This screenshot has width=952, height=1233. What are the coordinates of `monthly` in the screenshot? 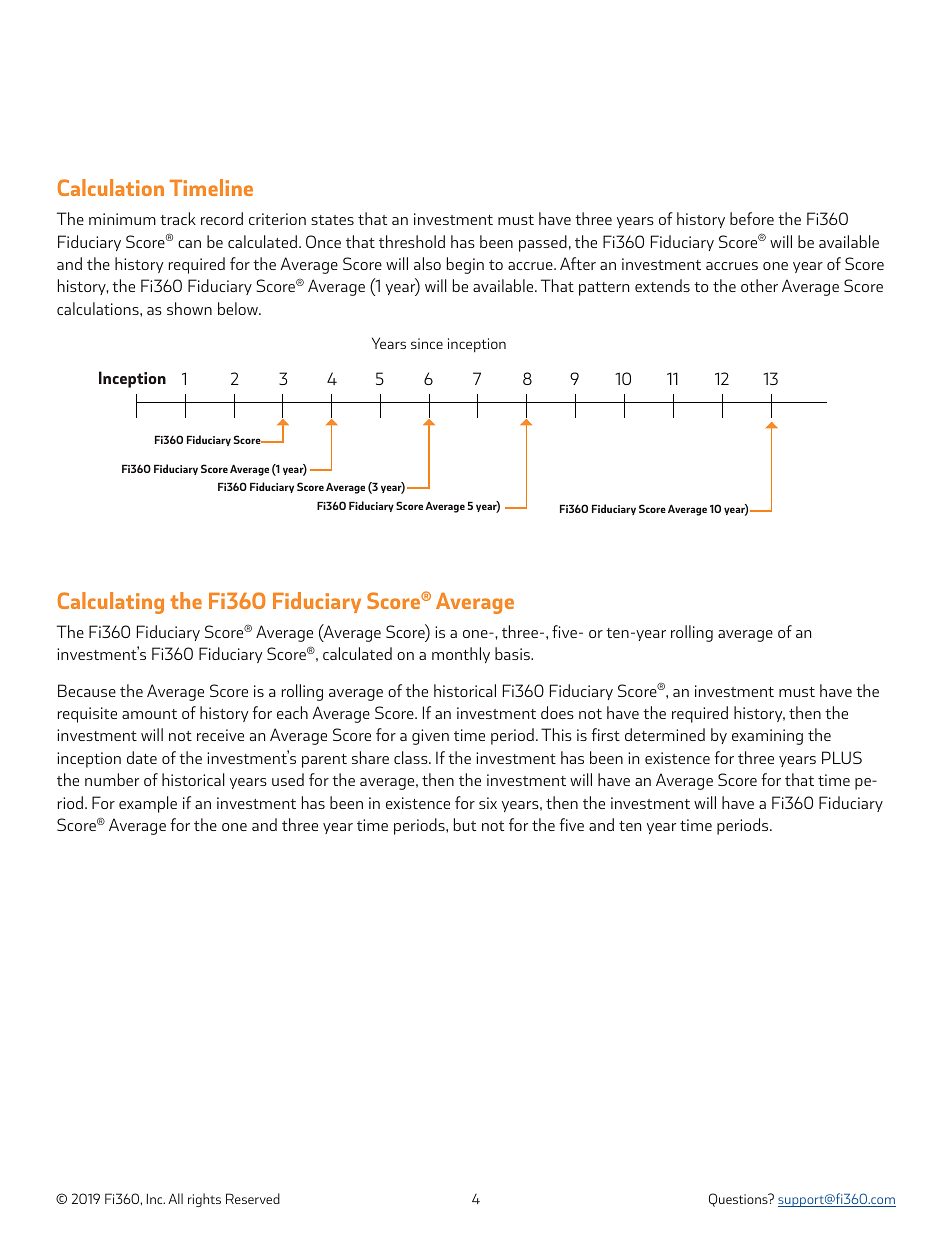 It's located at (461, 655).
